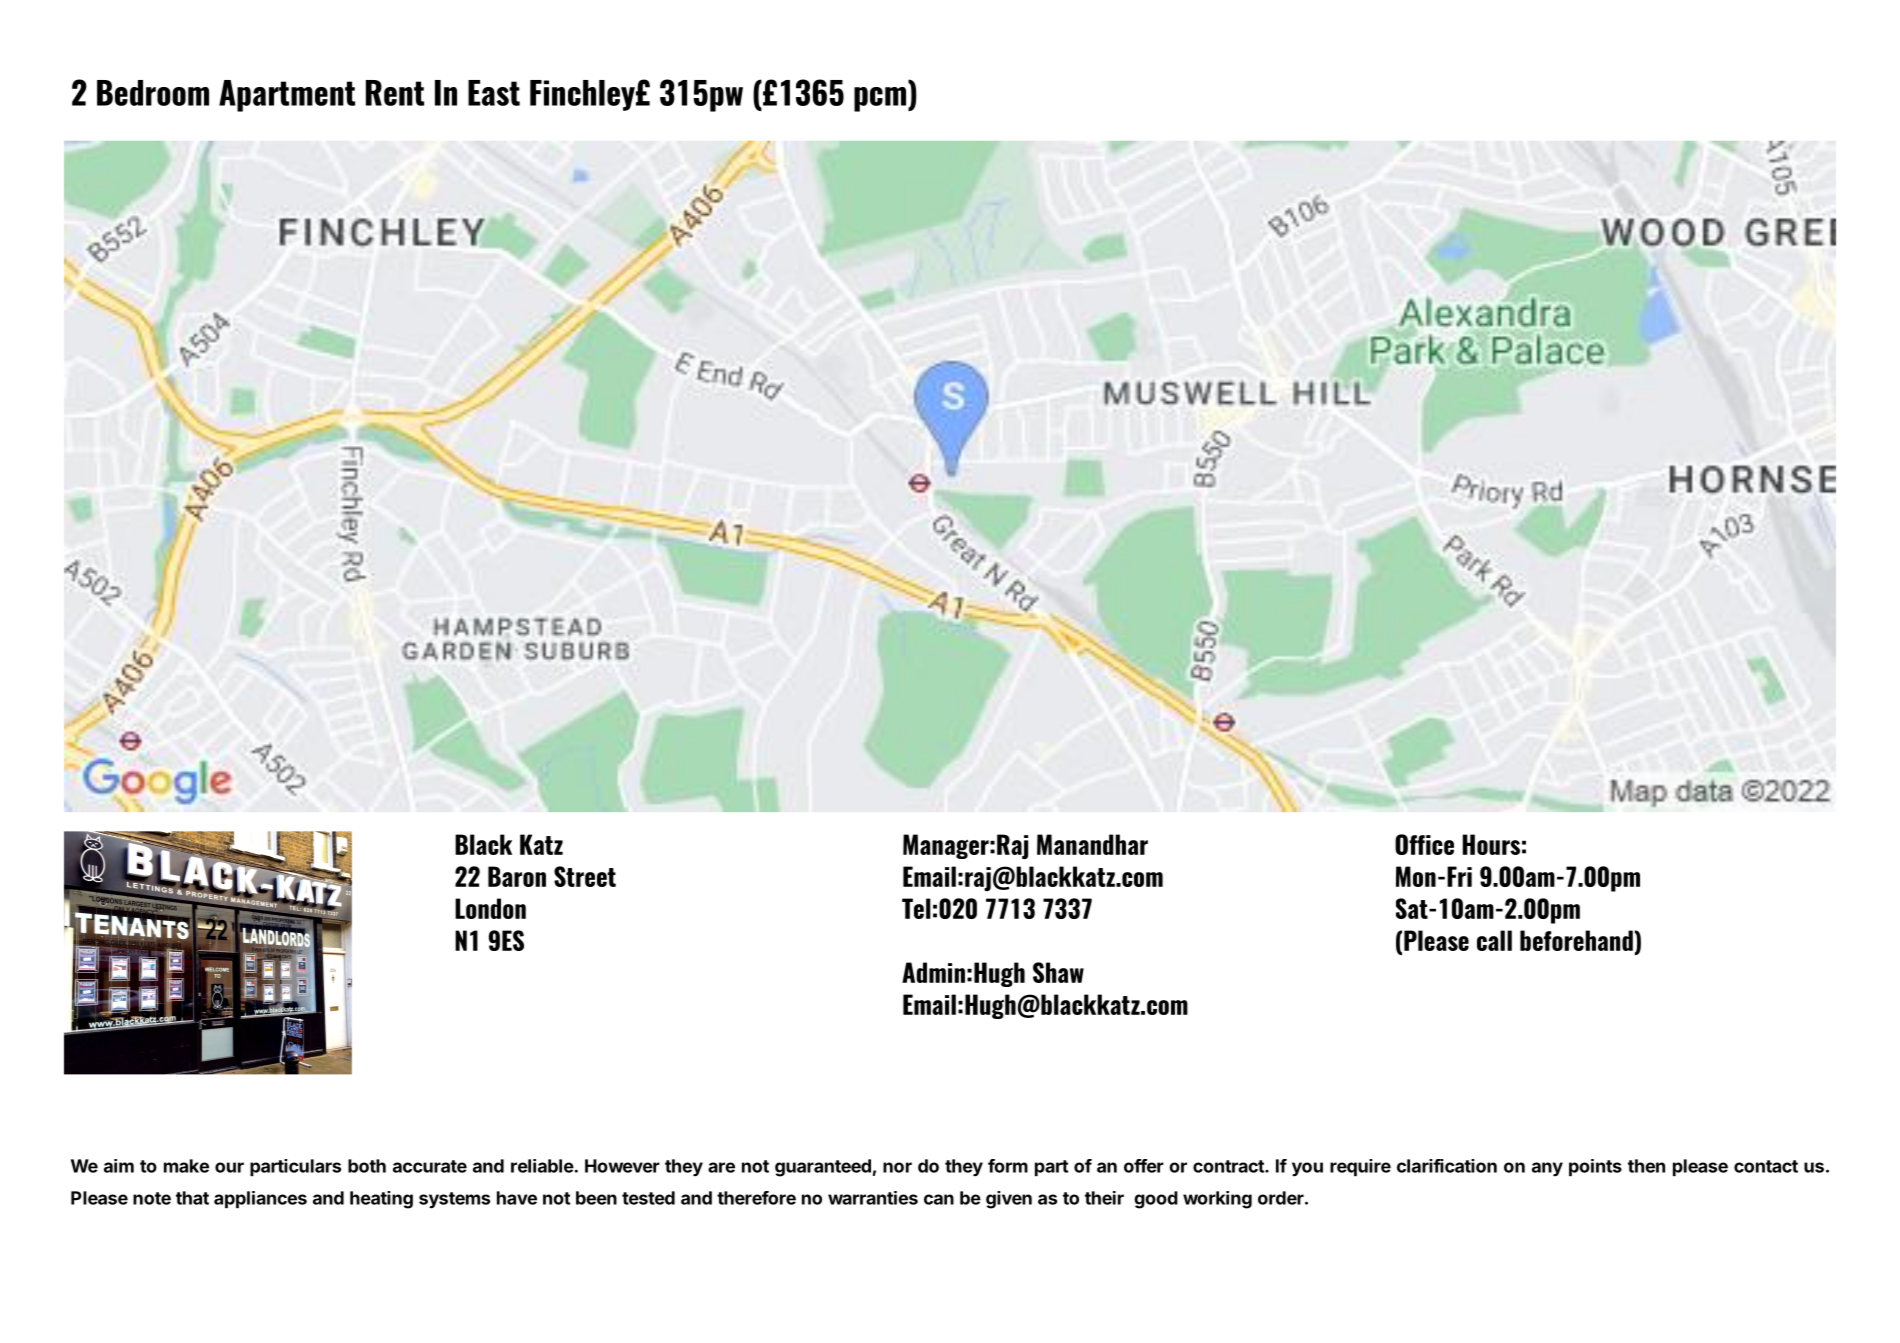  I want to click on pcm, so click(880, 99).
